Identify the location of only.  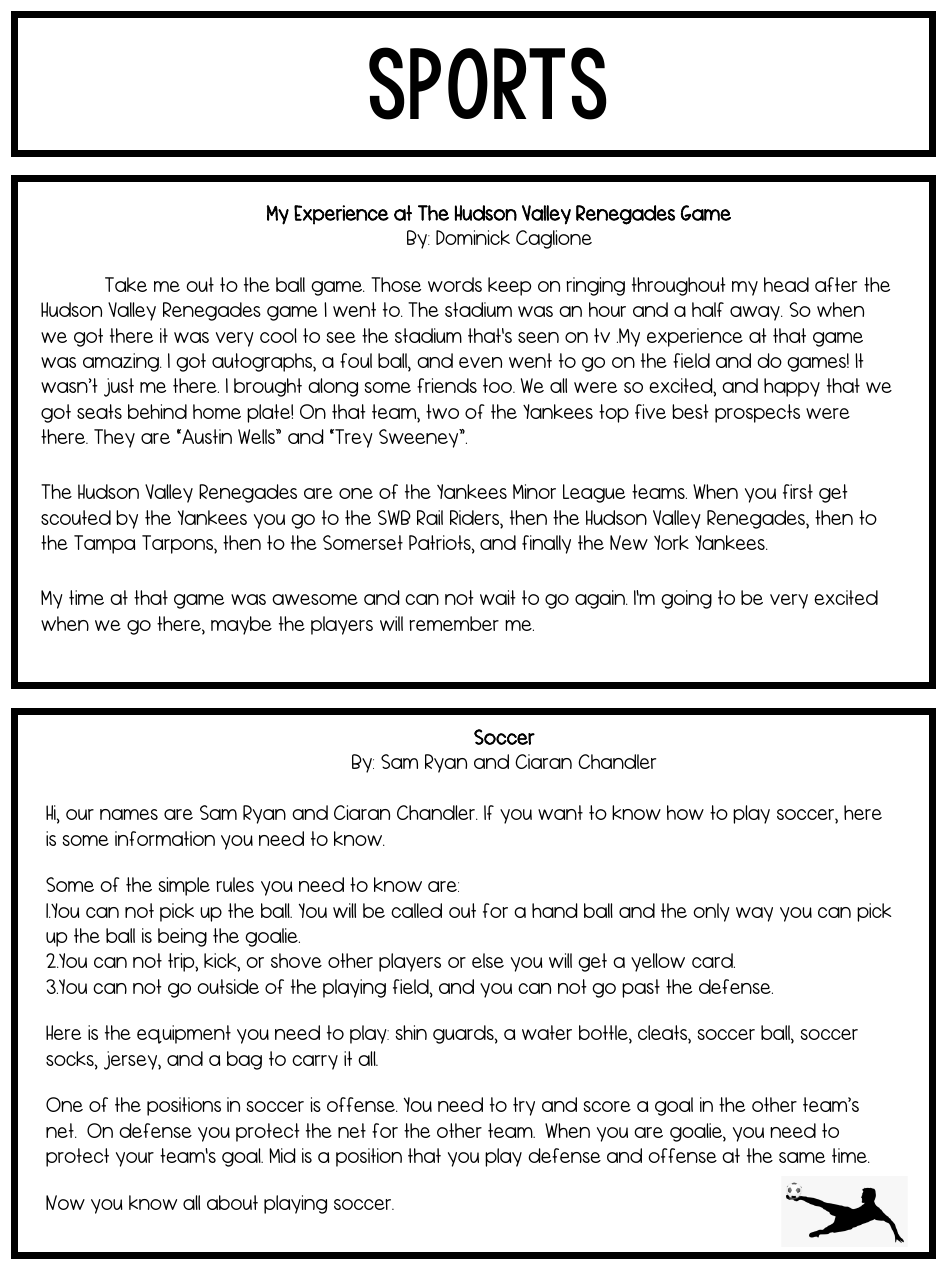
(711, 912).
